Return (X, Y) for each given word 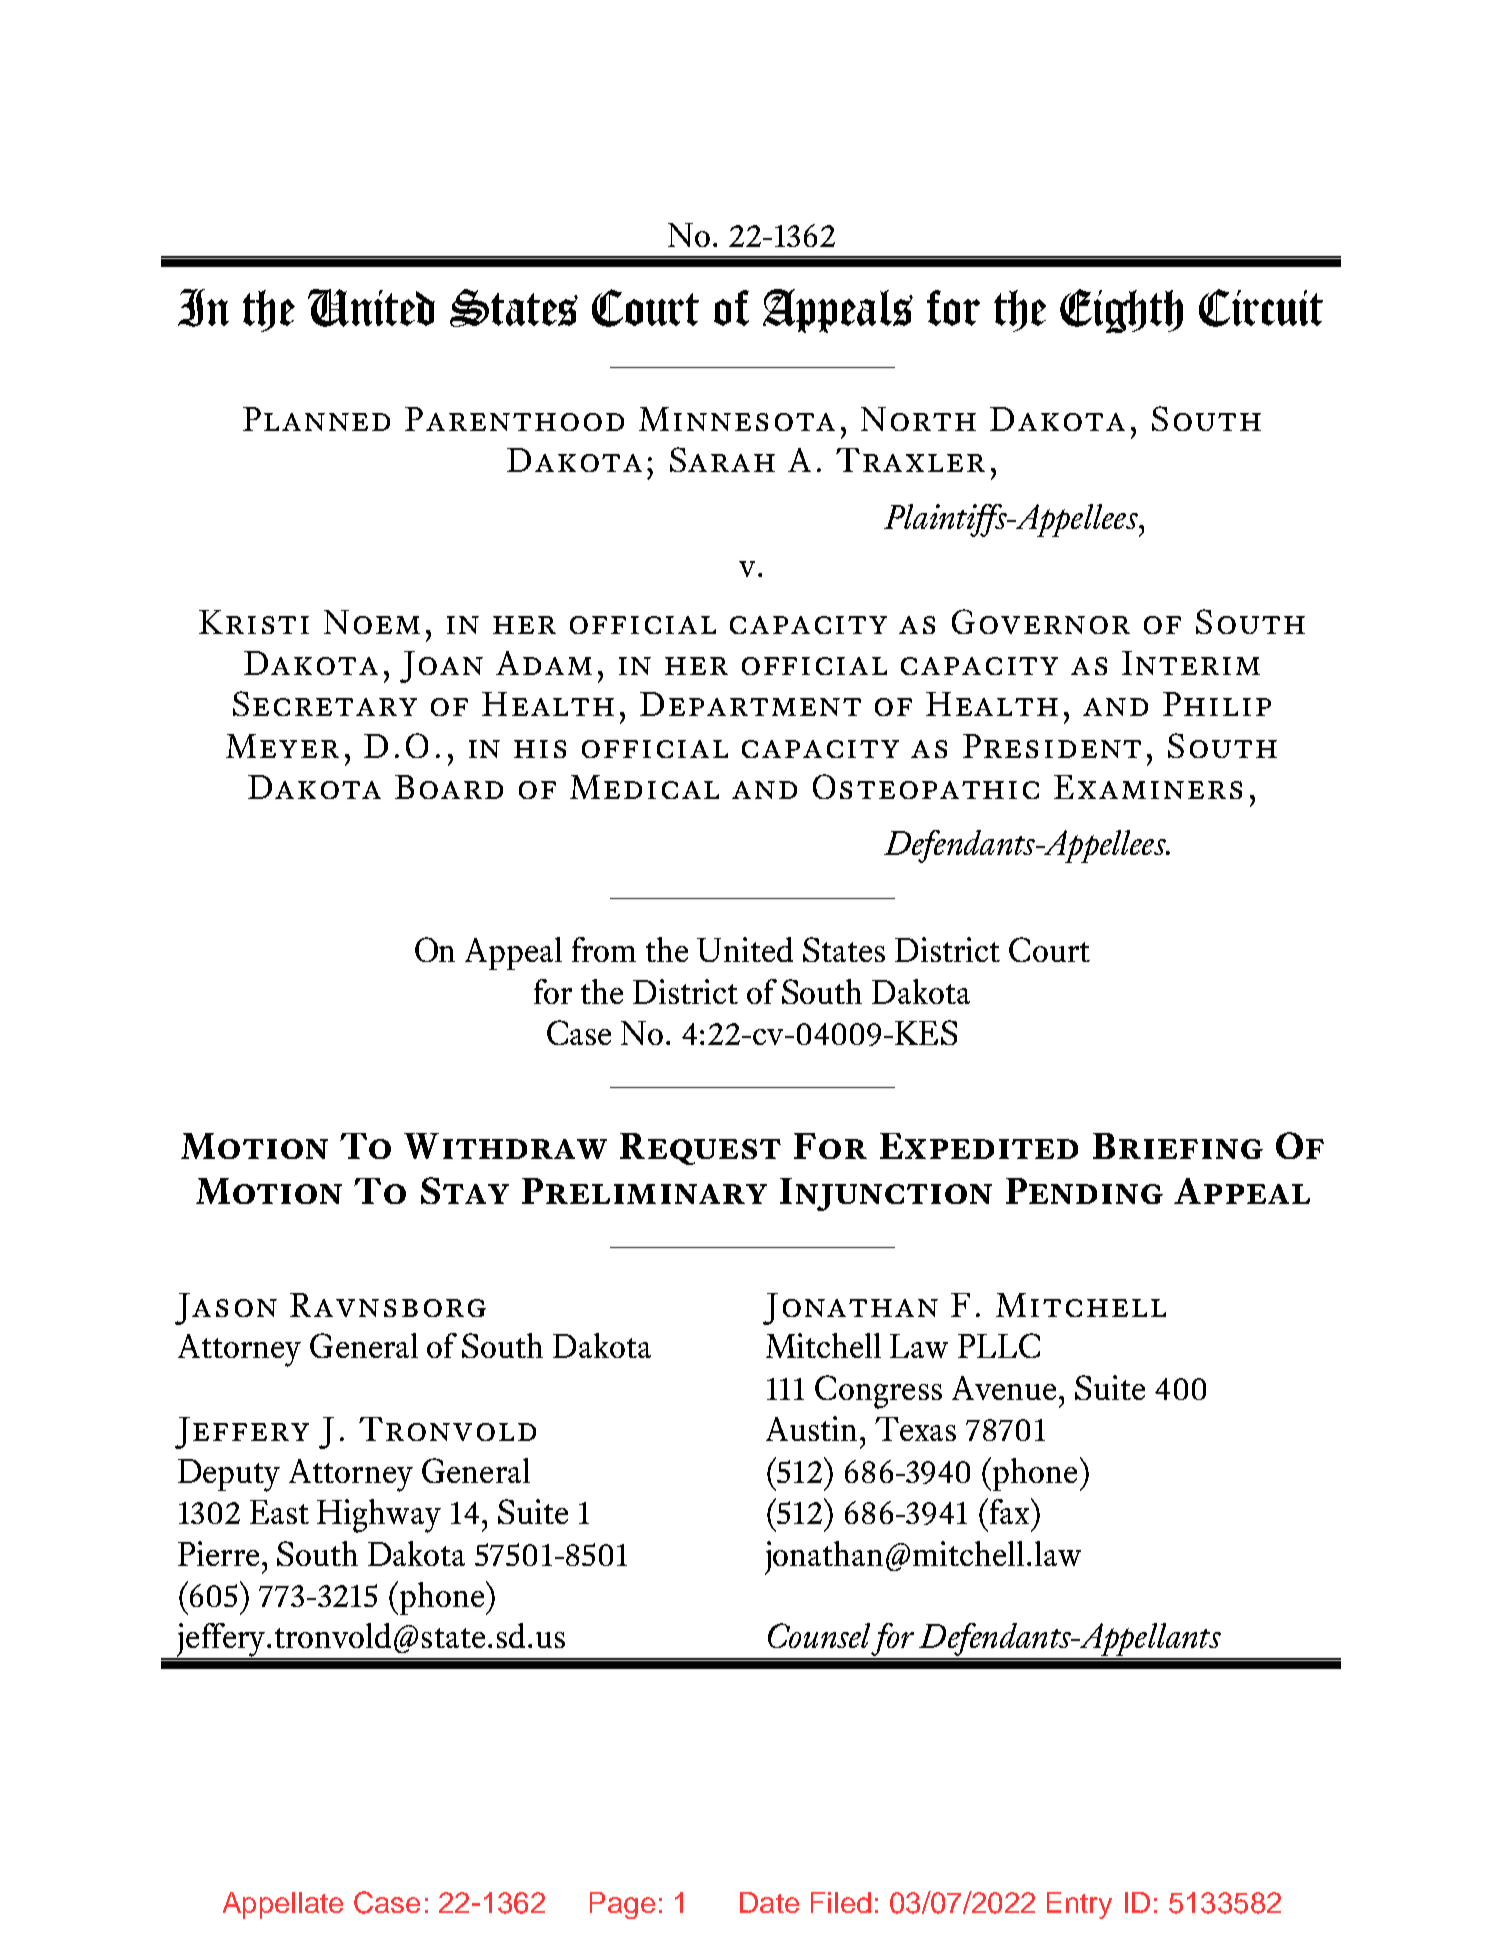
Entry (1079, 1905)
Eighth (1121, 311)
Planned (316, 419)
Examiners (1148, 787)
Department (750, 704)
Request (700, 1149)
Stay (465, 1190)
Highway (379, 1516)
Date (769, 1902)
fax (1009, 1511)
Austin (811, 1428)
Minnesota (737, 419)
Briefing (1178, 1146)
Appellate (283, 1905)
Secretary (325, 703)
